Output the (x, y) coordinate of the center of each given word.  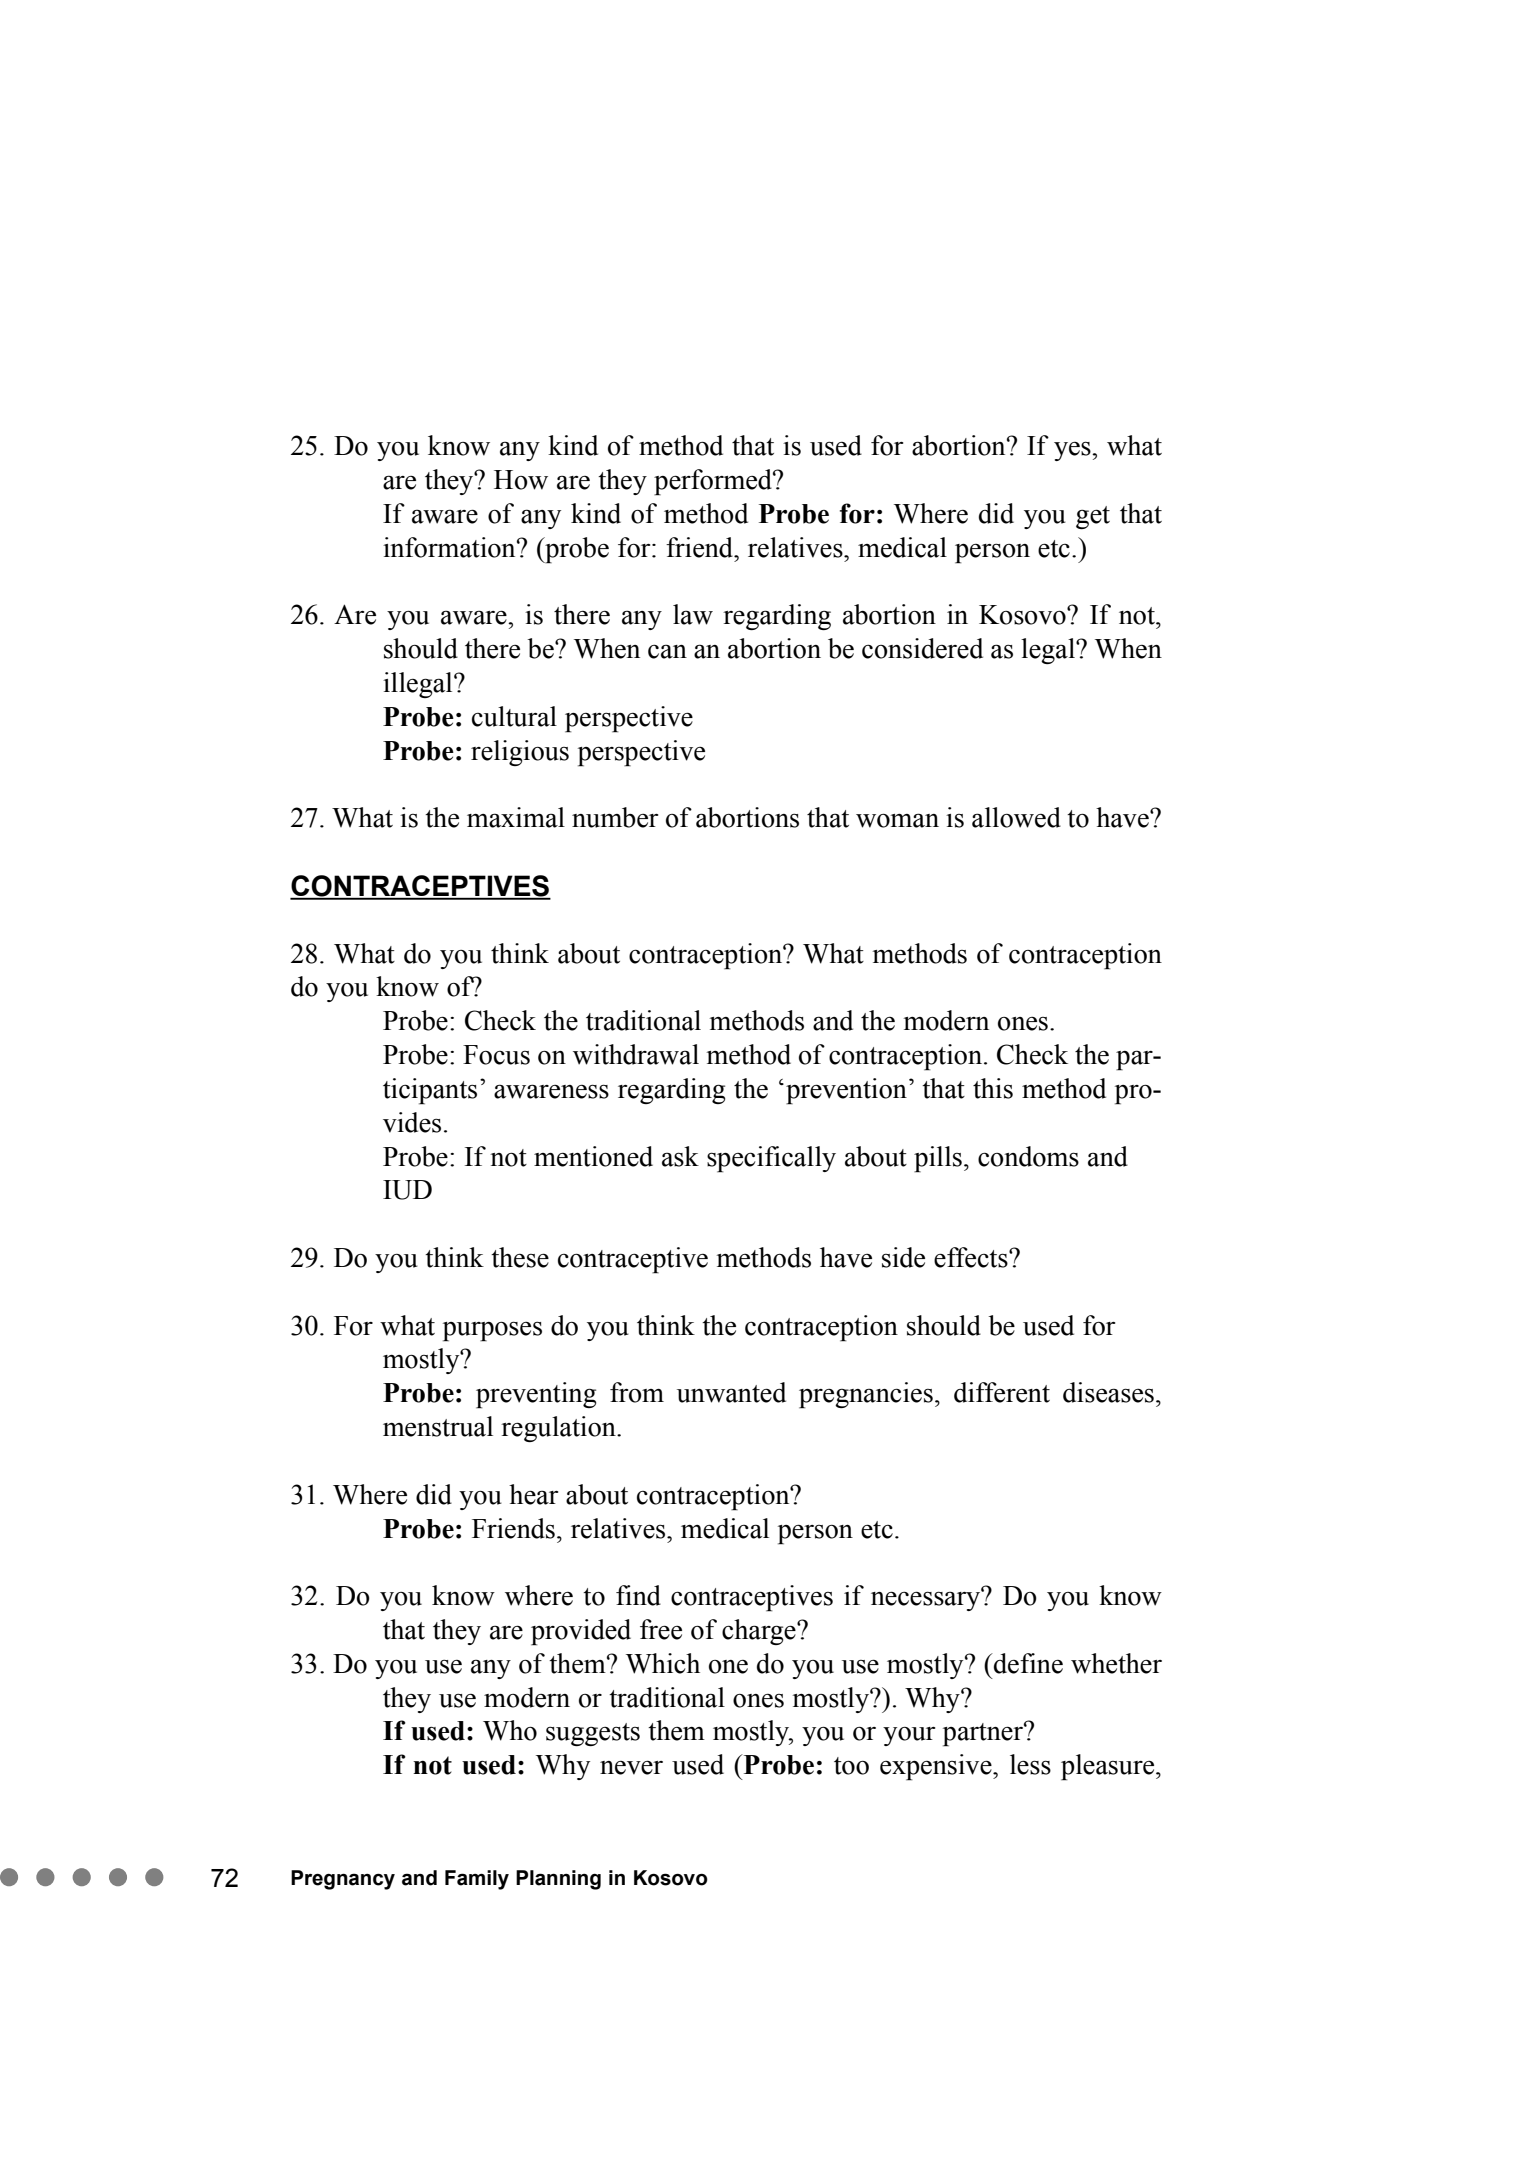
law (693, 614)
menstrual (438, 1426)
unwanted (731, 1392)
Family (477, 1880)
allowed (1016, 817)
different (1002, 1392)
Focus (496, 1055)
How (521, 480)
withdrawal (636, 1054)
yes (1073, 451)
